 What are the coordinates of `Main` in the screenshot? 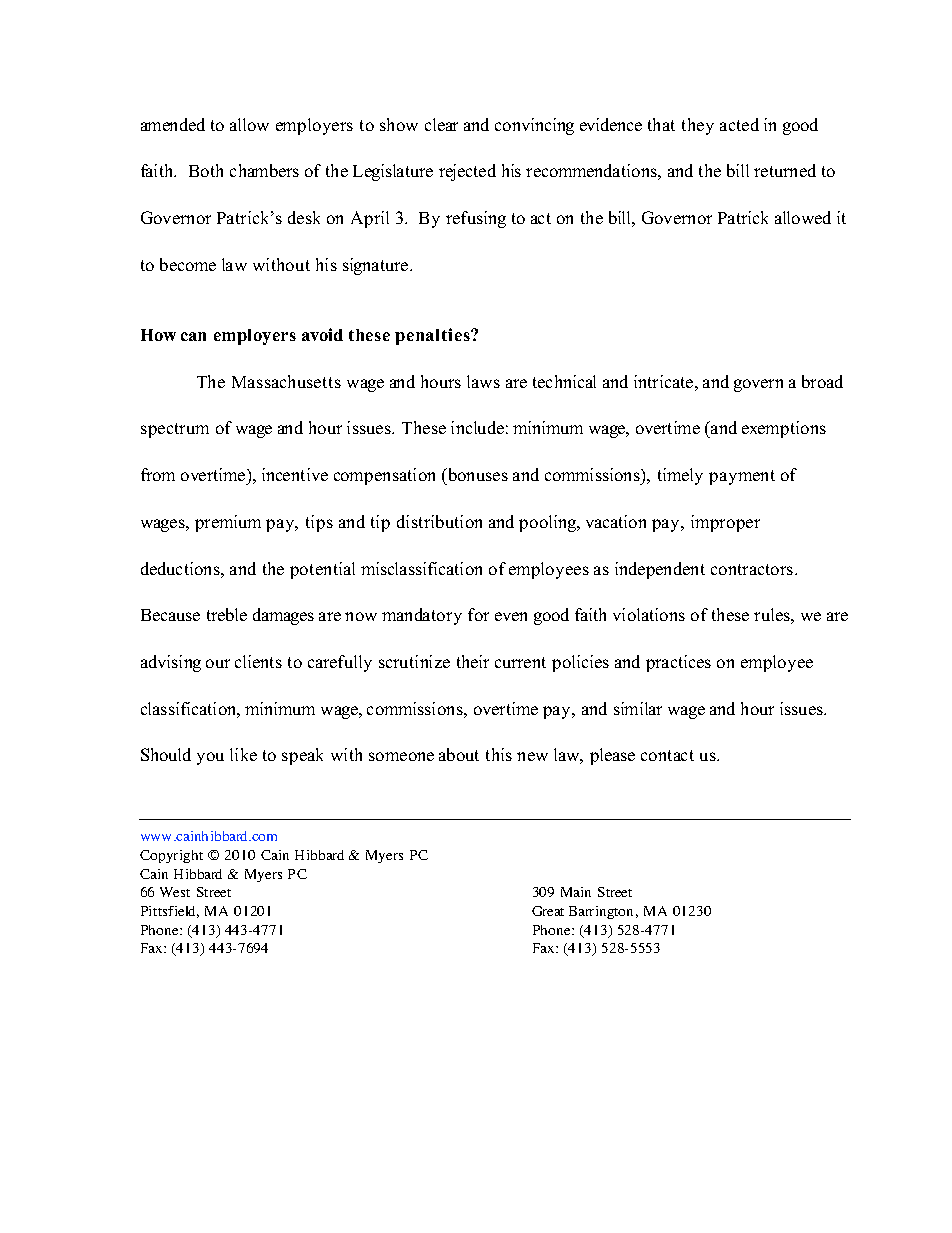 It's located at (576, 892).
